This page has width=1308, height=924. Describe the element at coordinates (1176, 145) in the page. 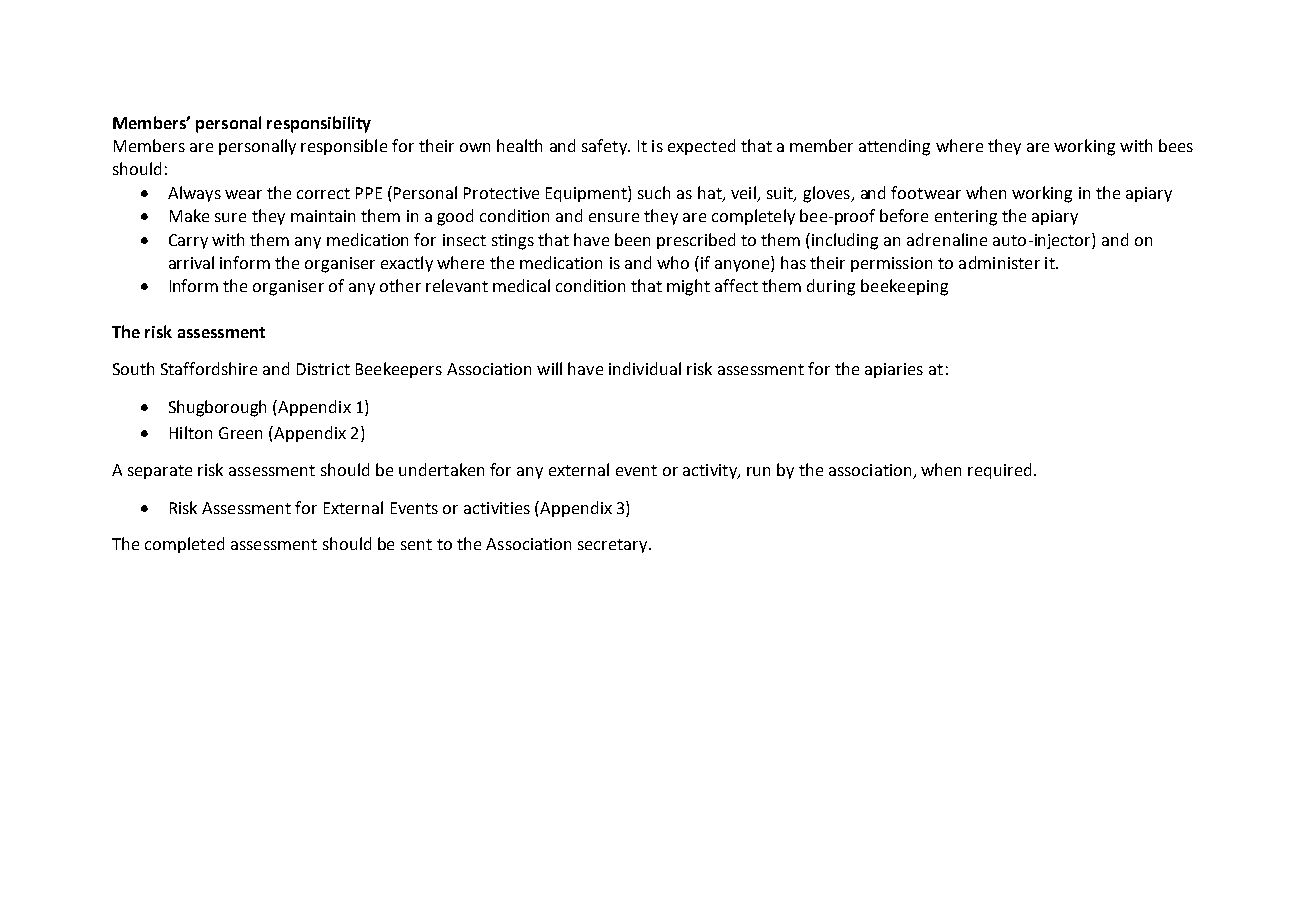

I see `bees` at that location.
